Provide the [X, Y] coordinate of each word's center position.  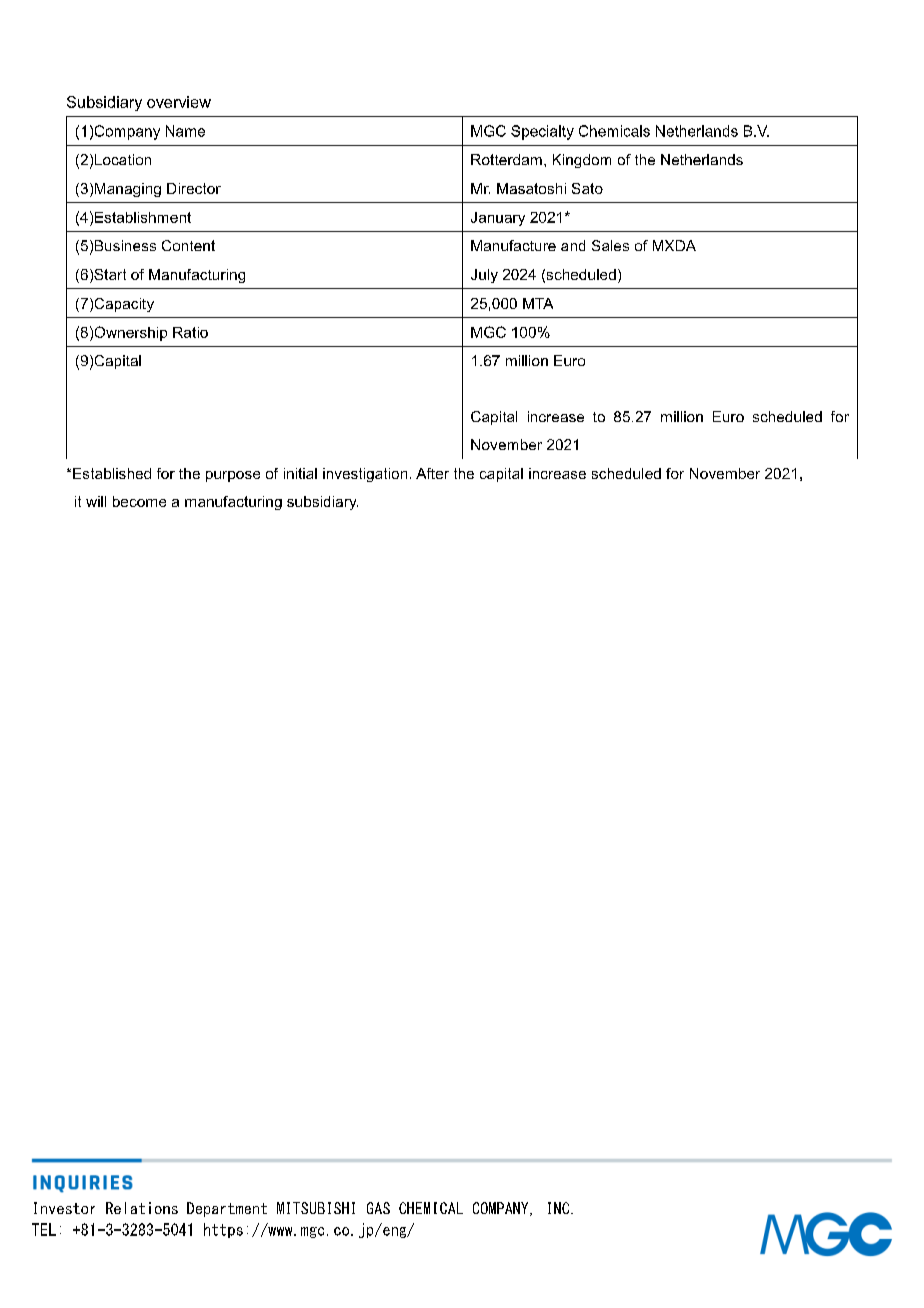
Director [194, 188]
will [96, 501]
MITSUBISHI [316, 1208]
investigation [365, 475]
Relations [142, 1208]
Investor [64, 1208]
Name [185, 131]
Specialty [542, 132]
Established [112, 473]
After [432, 473]
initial [300, 473]
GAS [378, 1208]
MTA [538, 303]
